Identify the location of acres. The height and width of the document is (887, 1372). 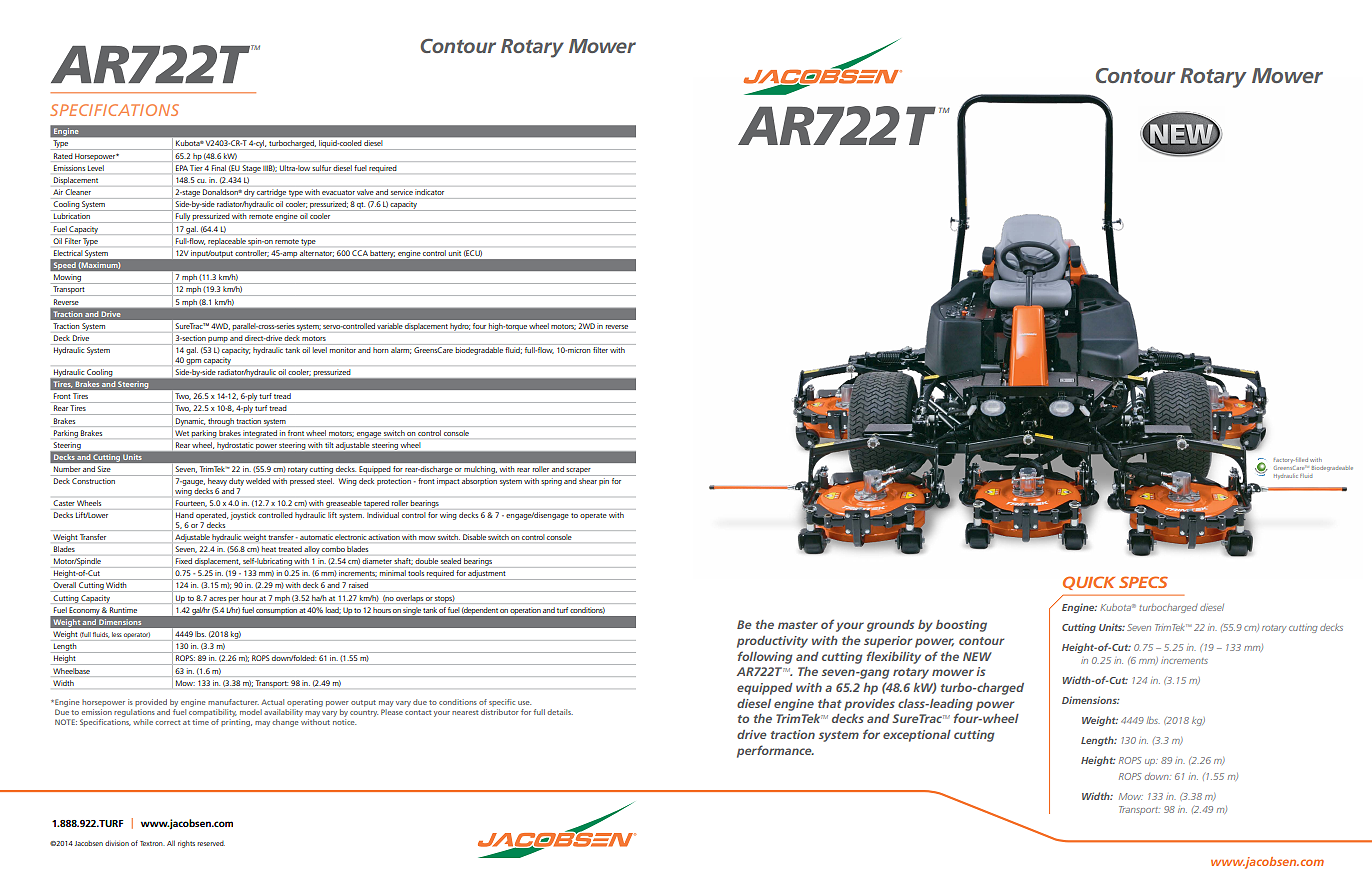
(217, 599).
